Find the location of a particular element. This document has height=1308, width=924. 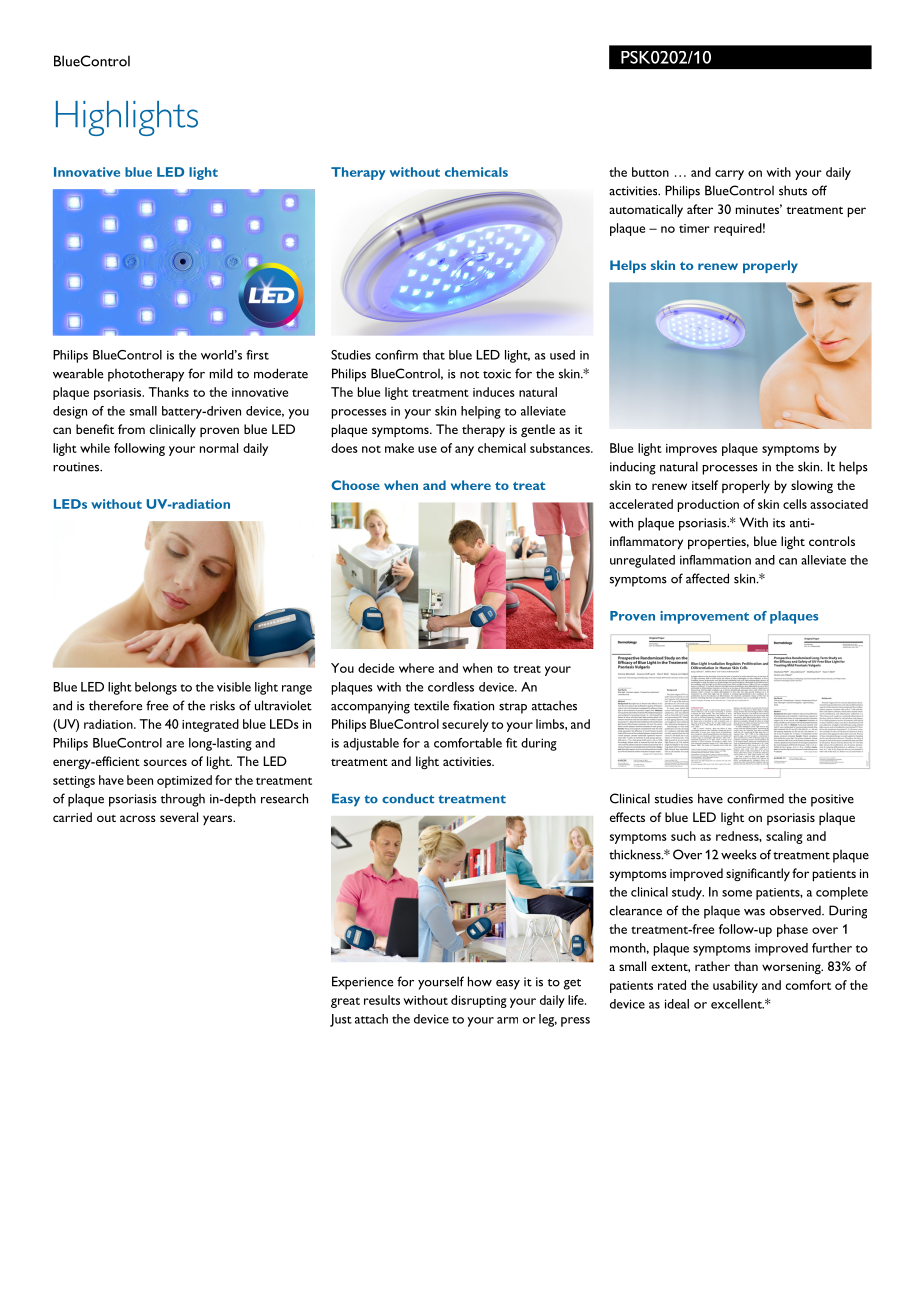

normal is located at coordinates (219, 448).
